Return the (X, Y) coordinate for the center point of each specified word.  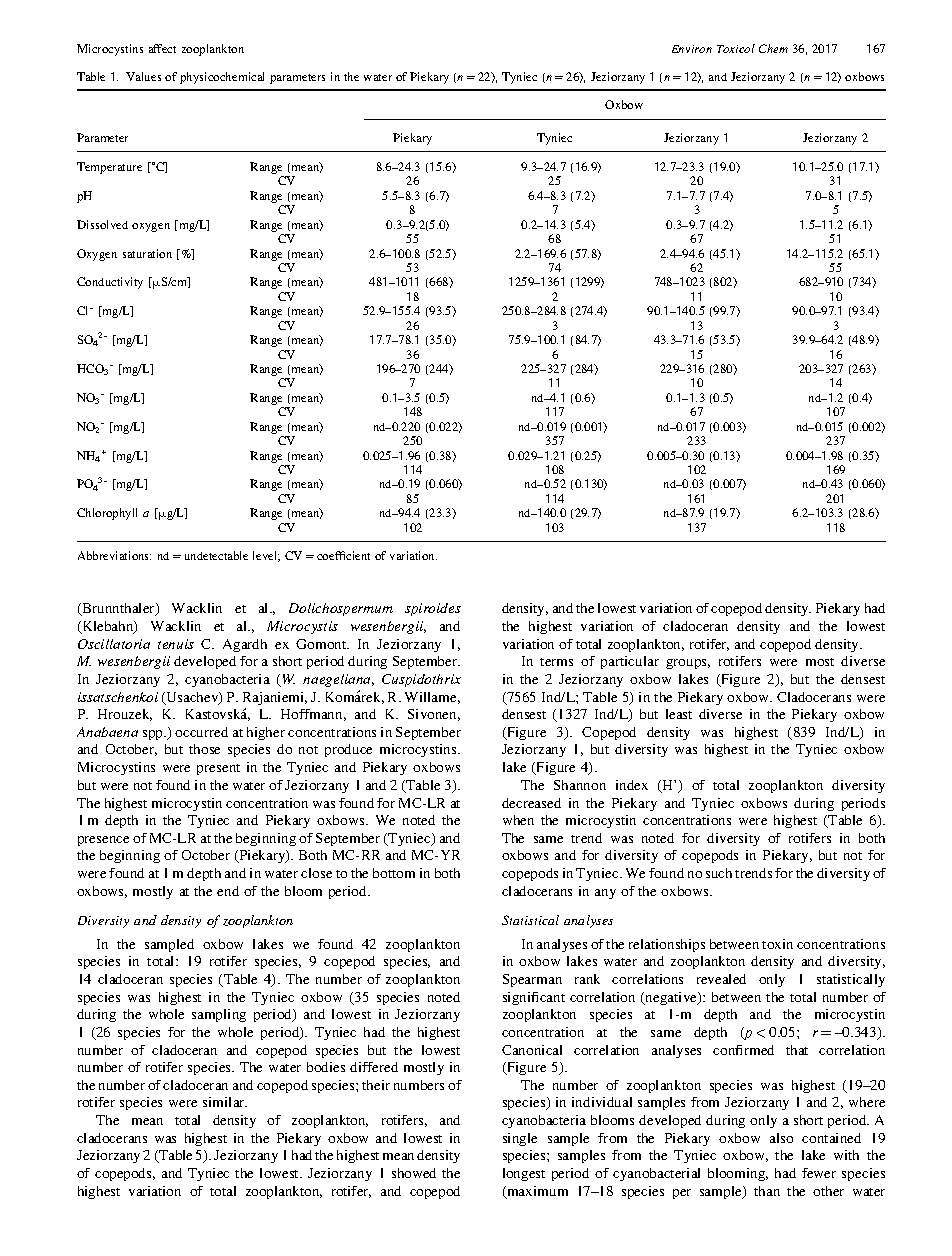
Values (143, 76)
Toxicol (736, 48)
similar (225, 1102)
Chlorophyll (107, 514)
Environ (692, 49)
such (719, 873)
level (266, 556)
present (218, 769)
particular (630, 662)
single (520, 1139)
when (518, 820)
